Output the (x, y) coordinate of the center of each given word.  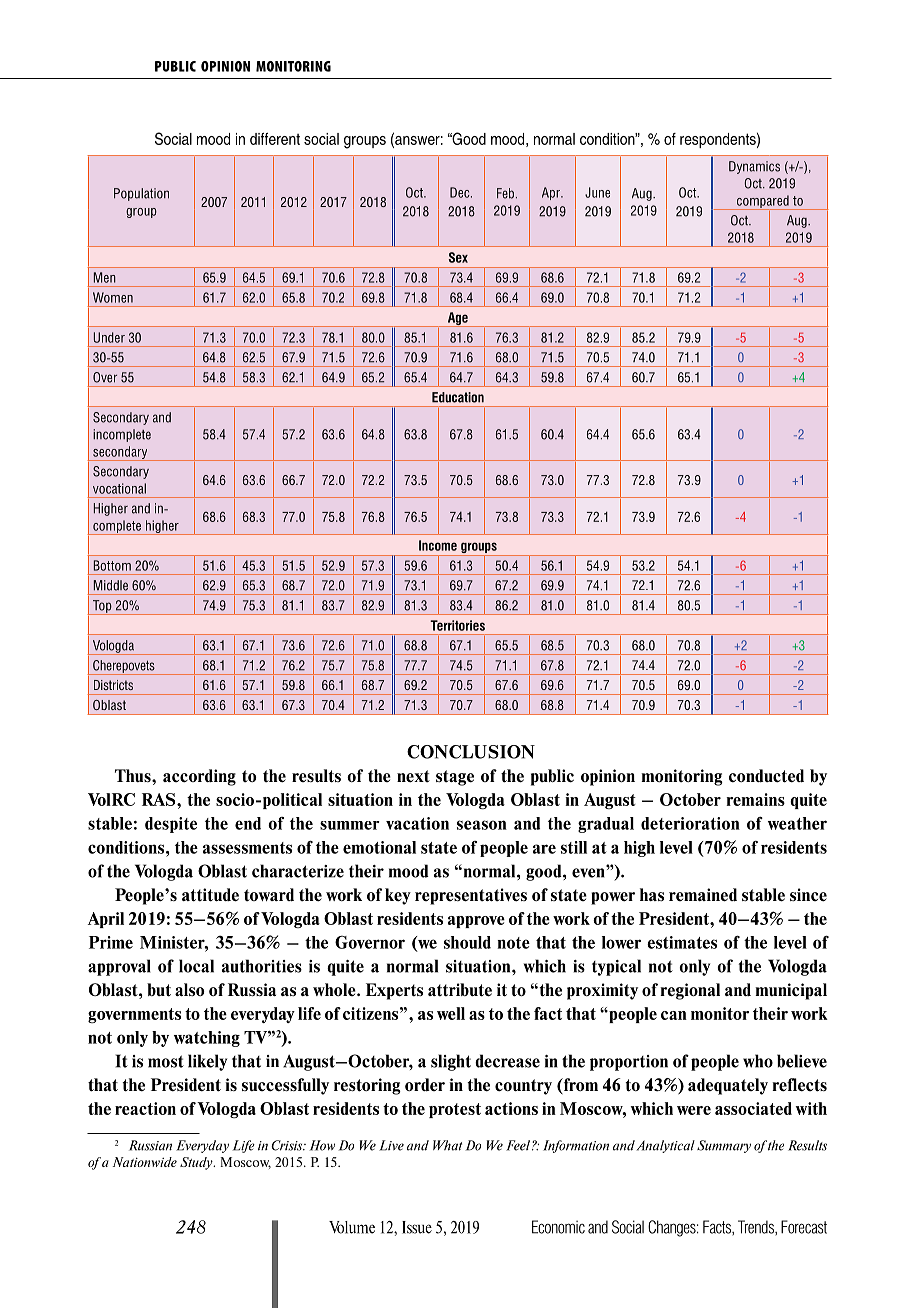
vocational (119, 488)
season (482, 825)
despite (171, 825)
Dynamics (754, 167)
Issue (417, 1227)
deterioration (690, 823)
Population (141, 194)
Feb (505, 193)
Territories (457, 625)
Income (438, 545)
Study (197, 1163)
